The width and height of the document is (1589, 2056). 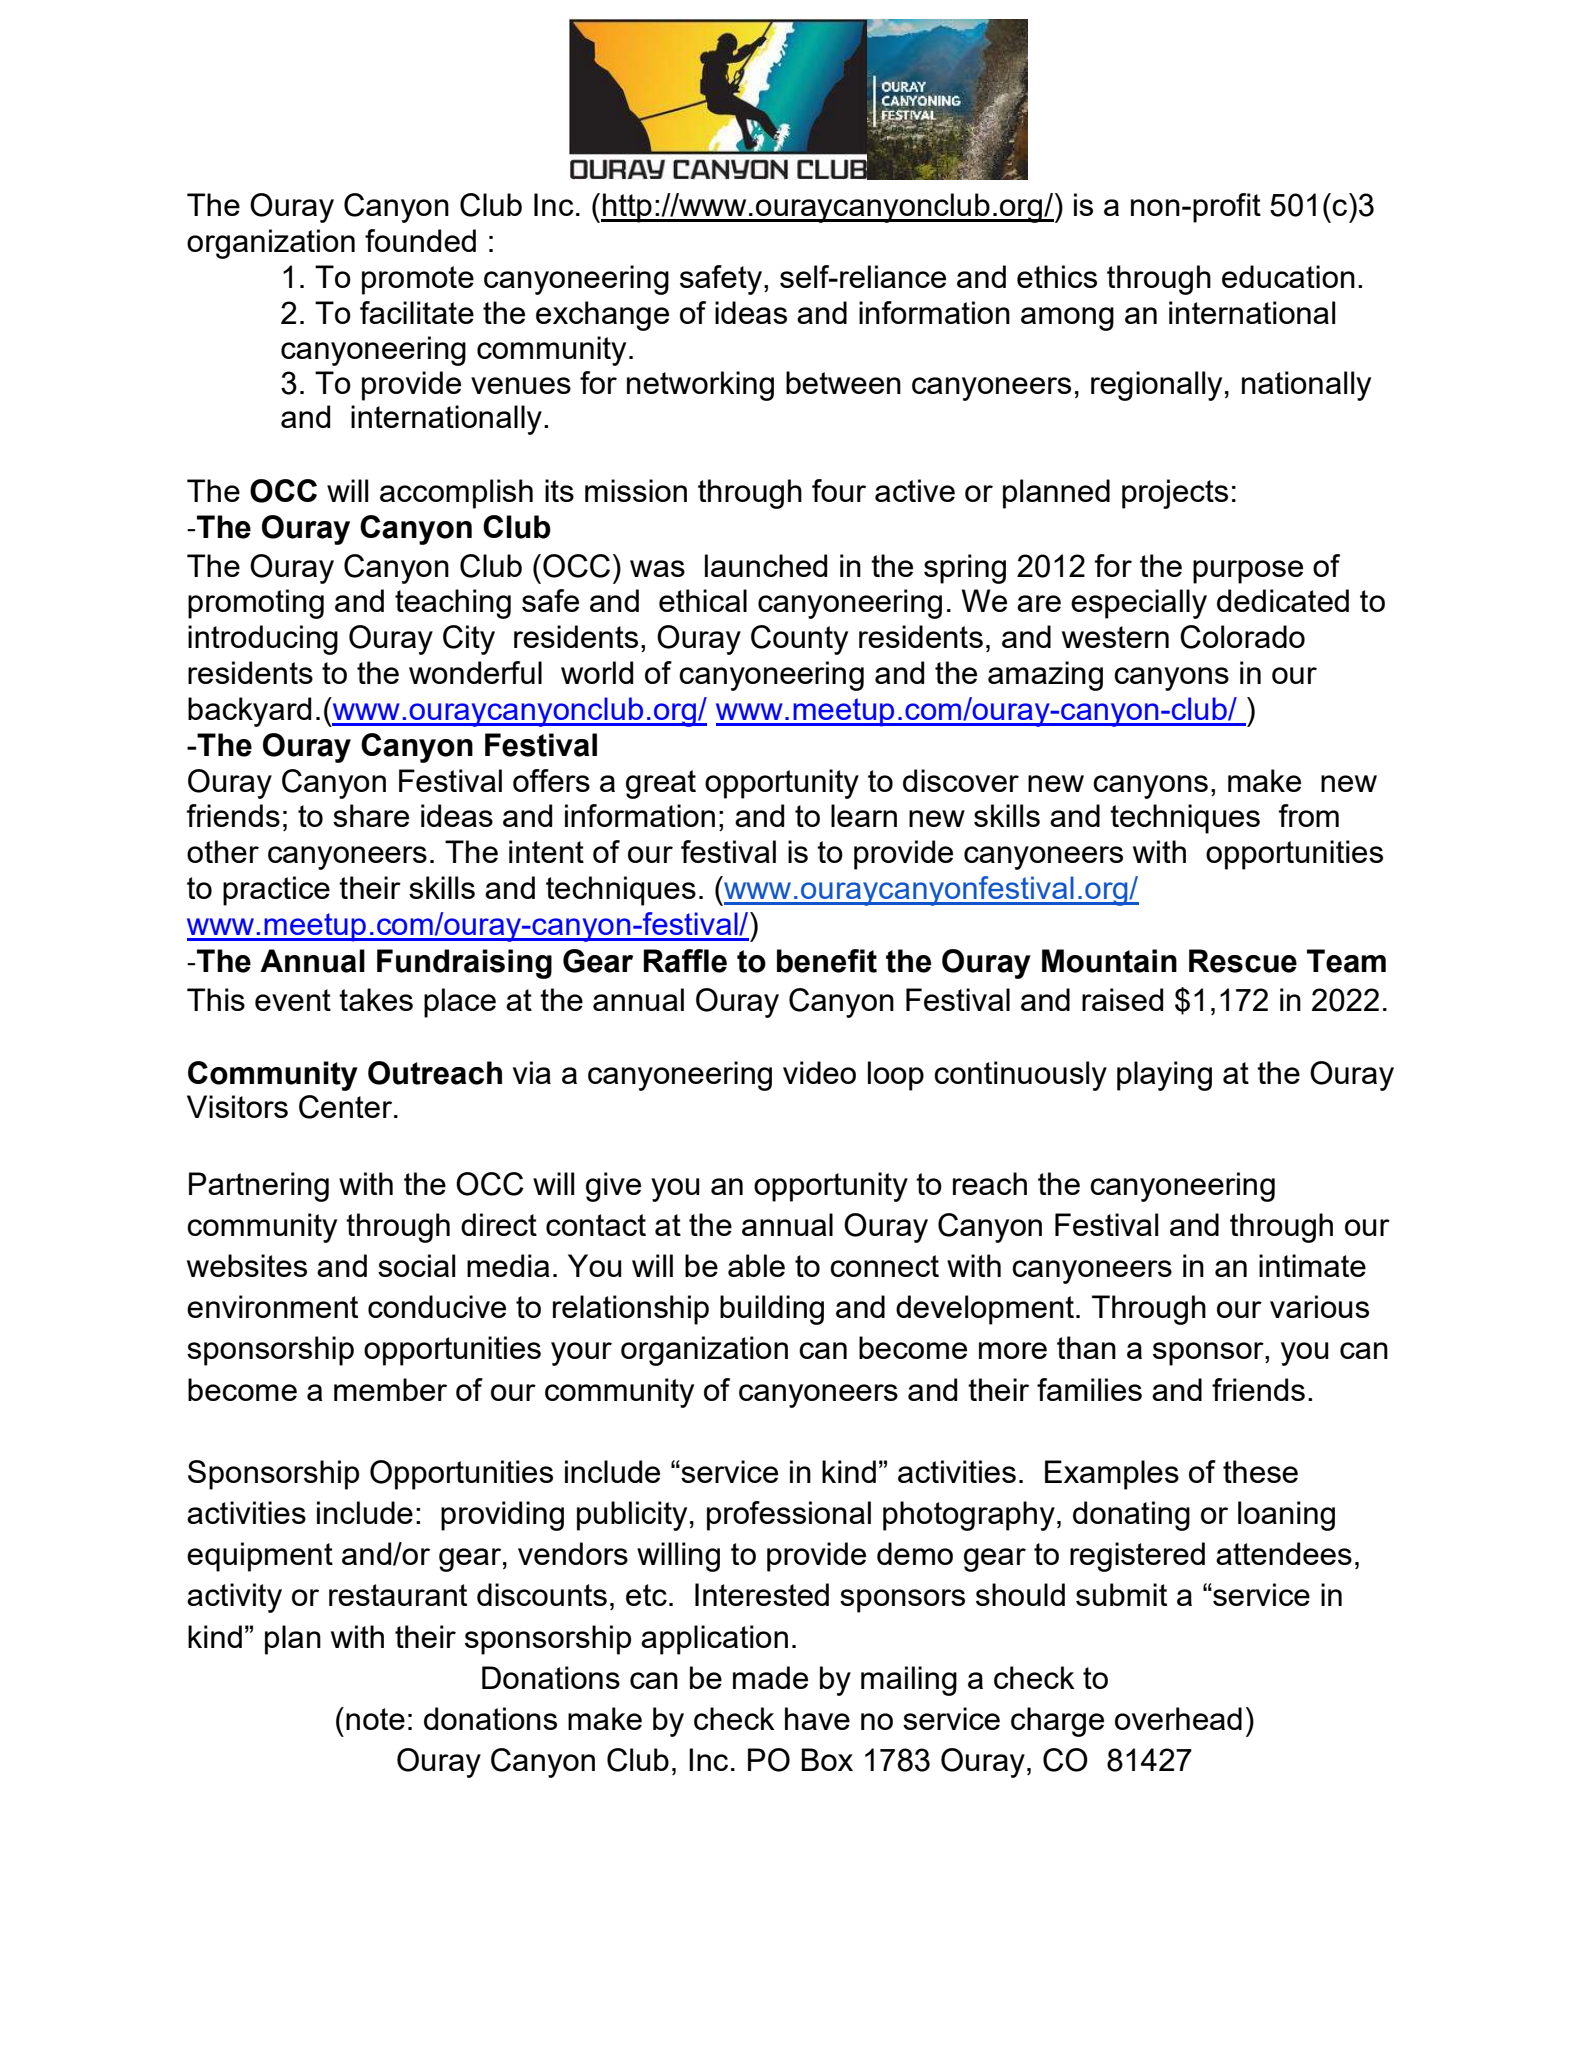 I want to click on between, so click(x=843, y=382).
